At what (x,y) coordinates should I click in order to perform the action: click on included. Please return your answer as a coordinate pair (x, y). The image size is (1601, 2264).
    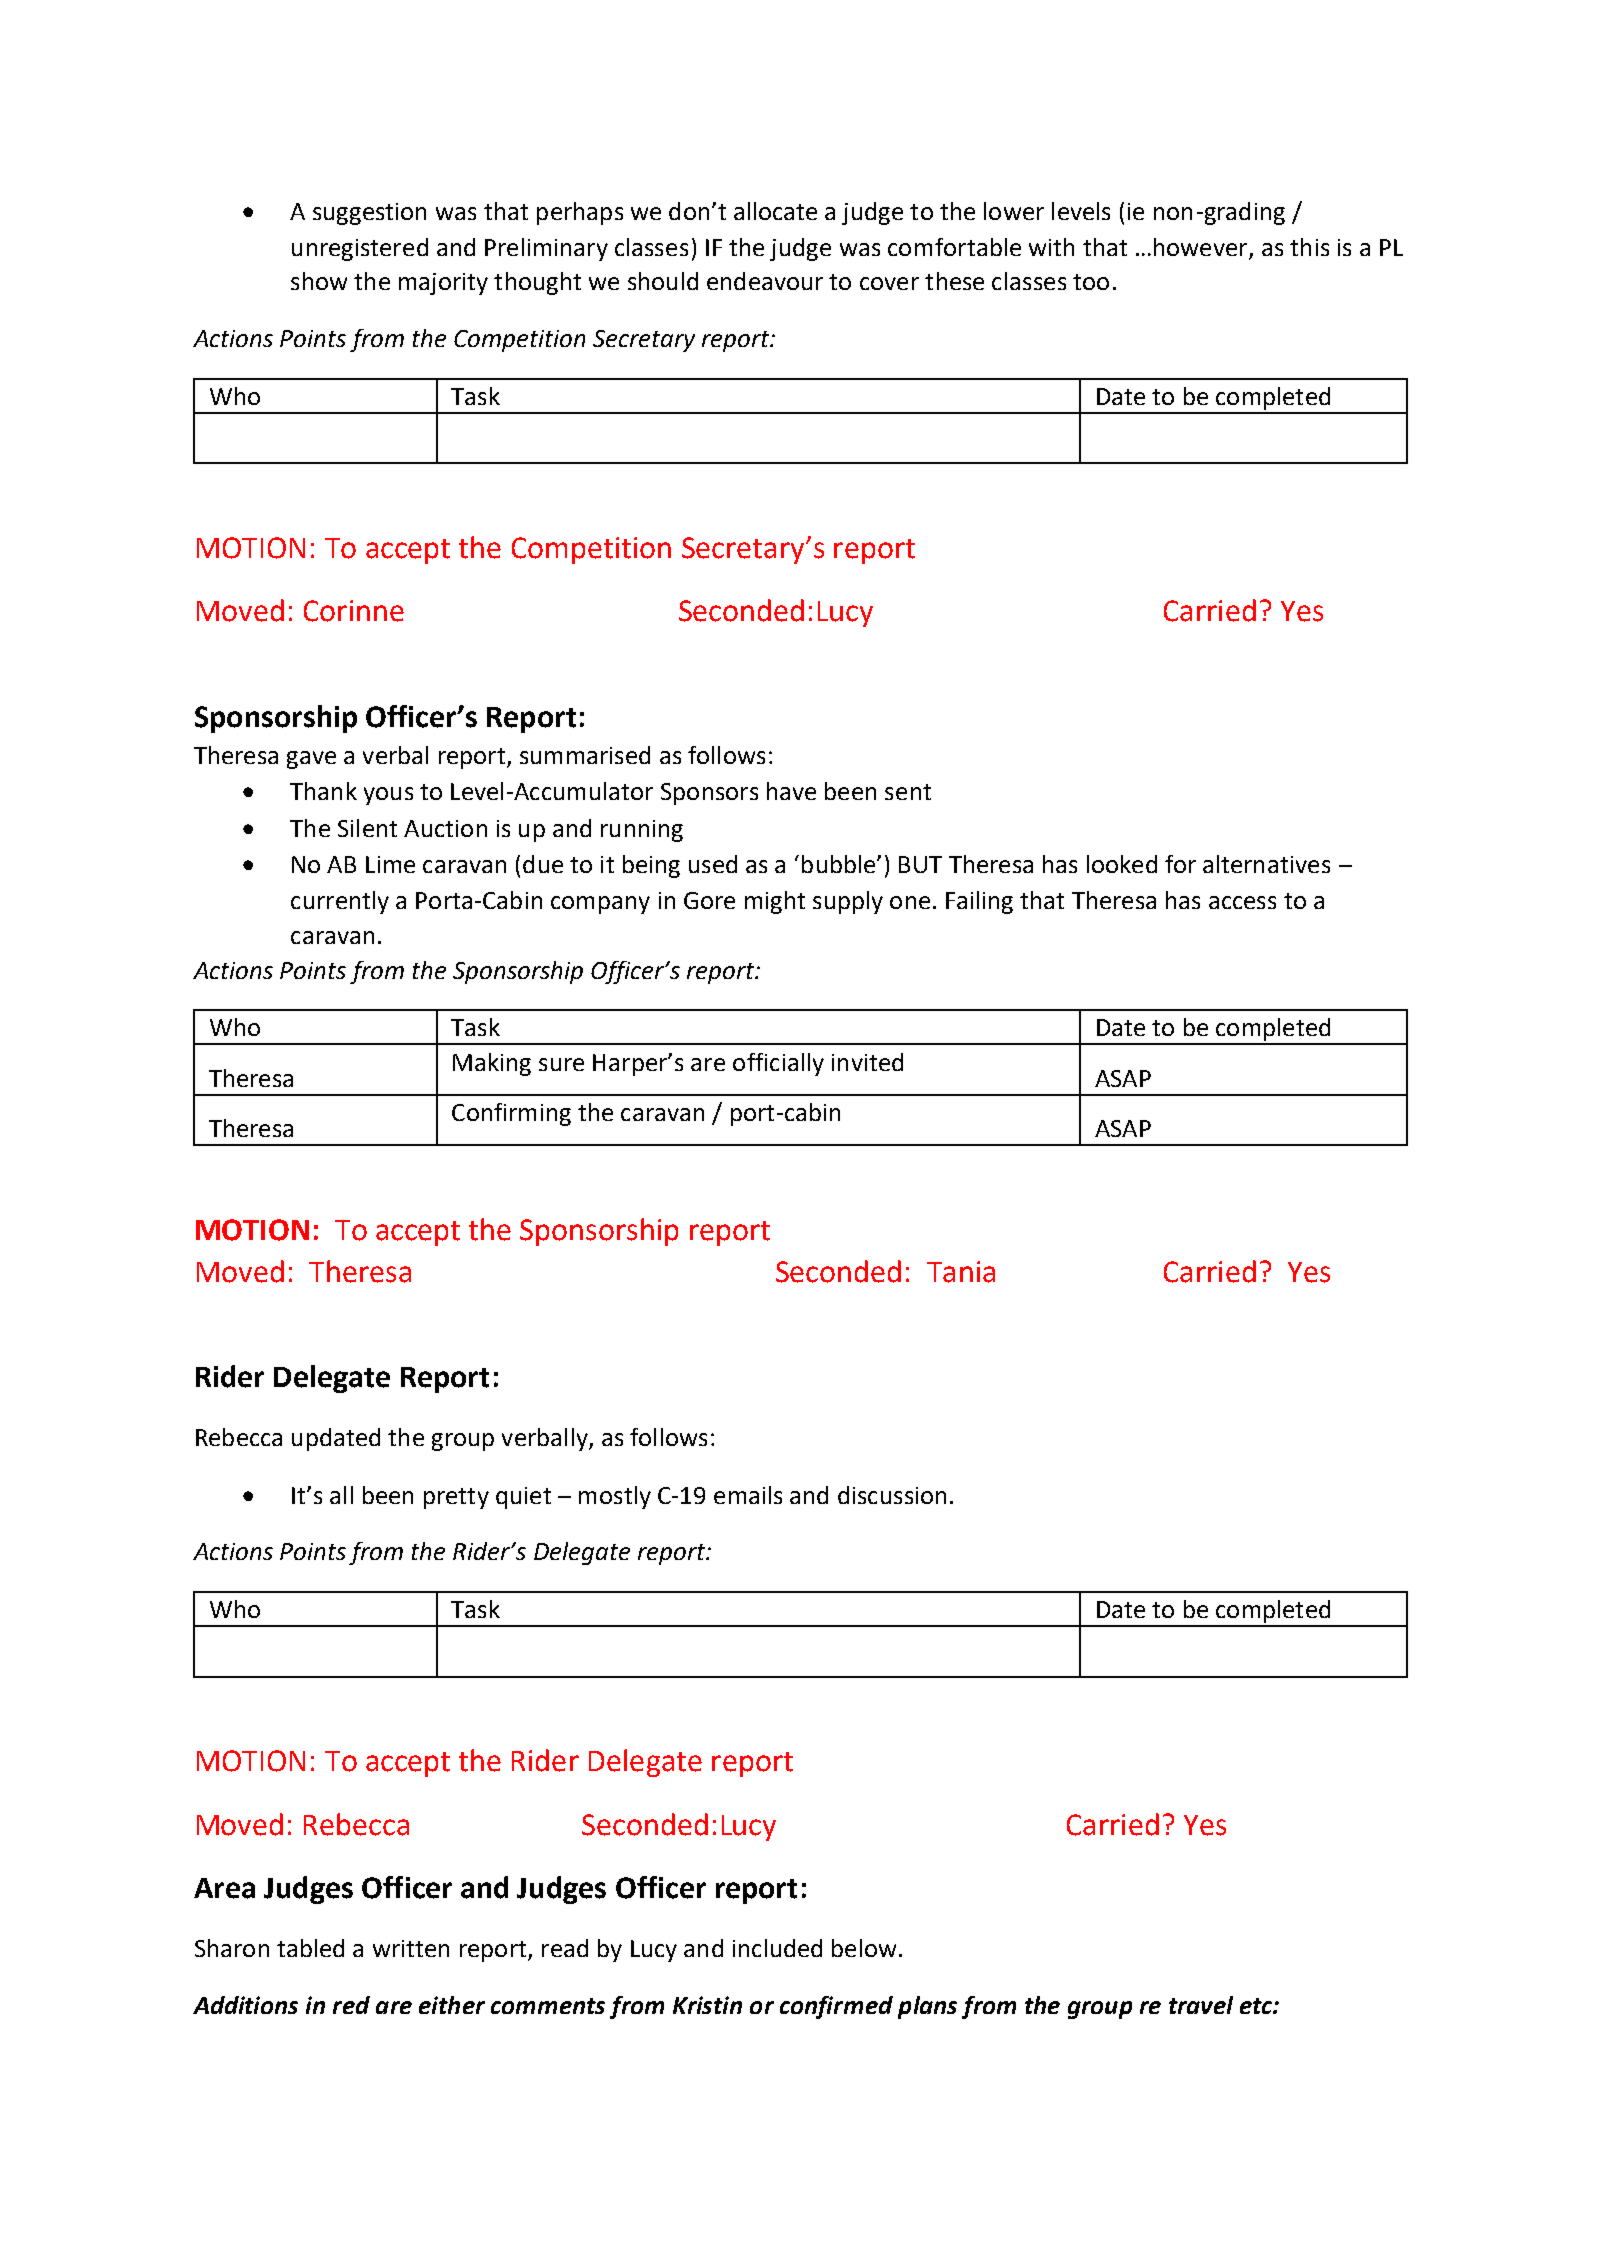
    Looking at the image, I should click on (777, 1948).
